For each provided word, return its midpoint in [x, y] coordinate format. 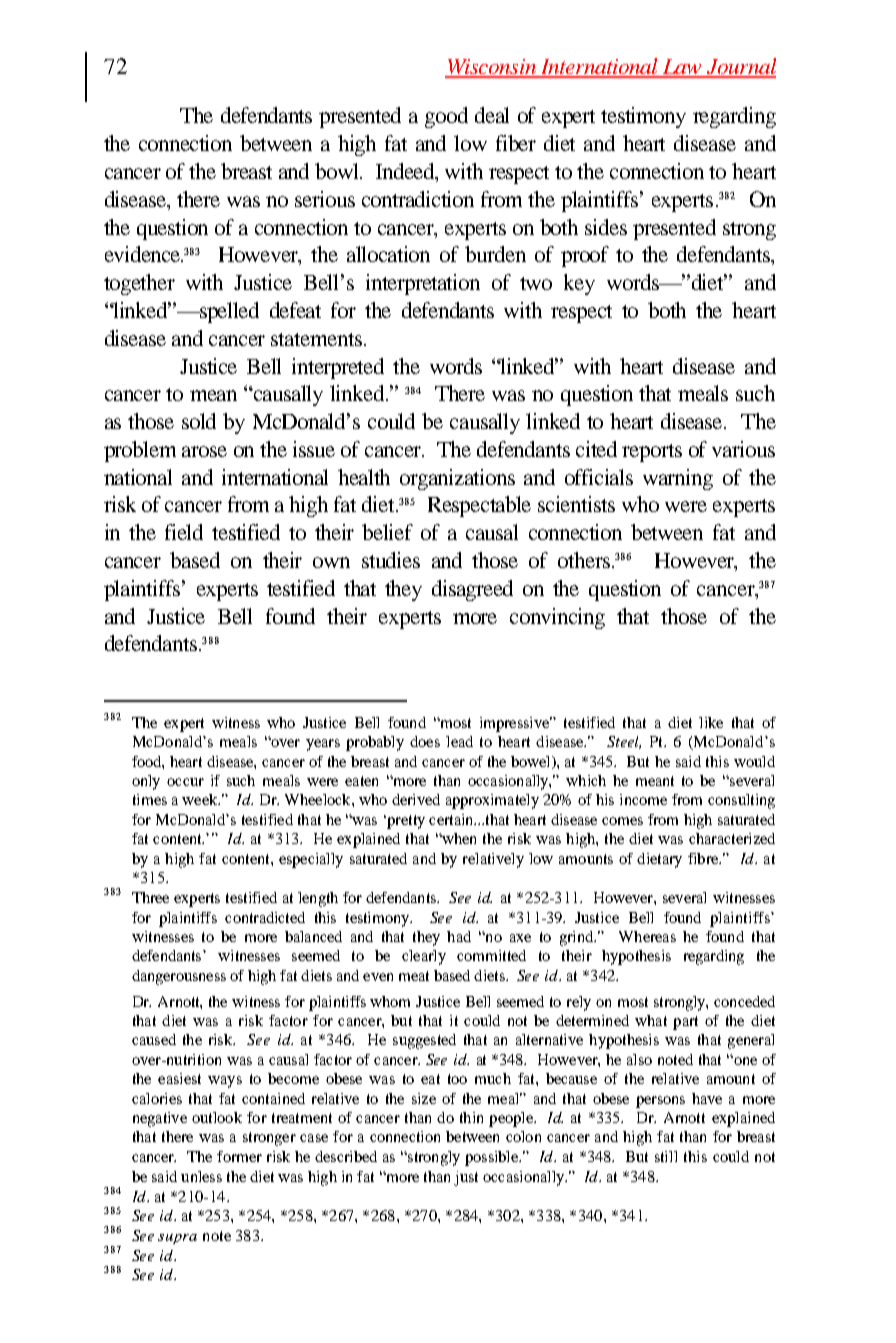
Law [683, 68]
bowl [338, 171]
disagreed [472, 590]
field [184, 532]
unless [201, 1176]
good [446, 117]
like [711, 722]
